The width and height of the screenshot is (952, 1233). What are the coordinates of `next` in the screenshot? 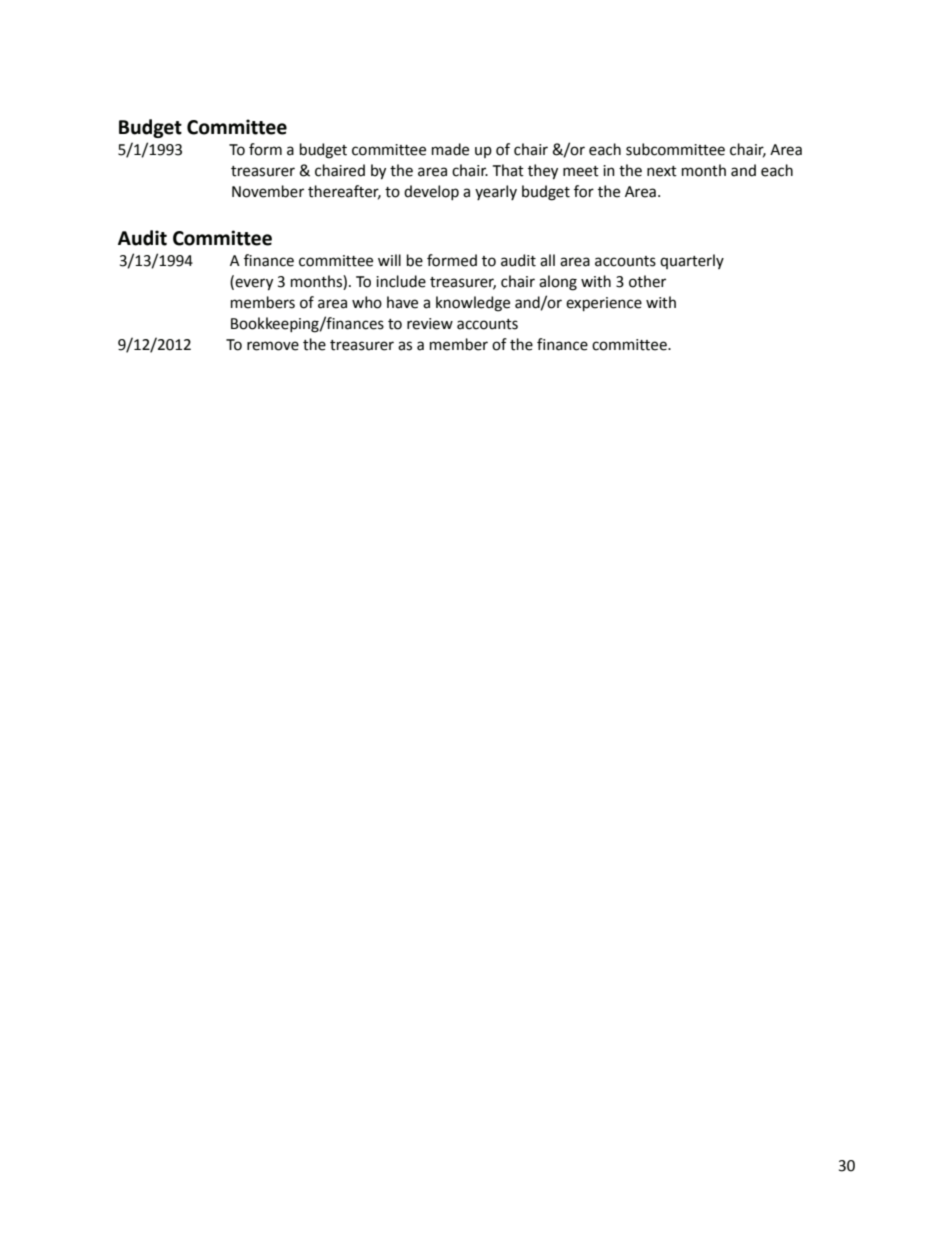 It's located at (662, 171).
